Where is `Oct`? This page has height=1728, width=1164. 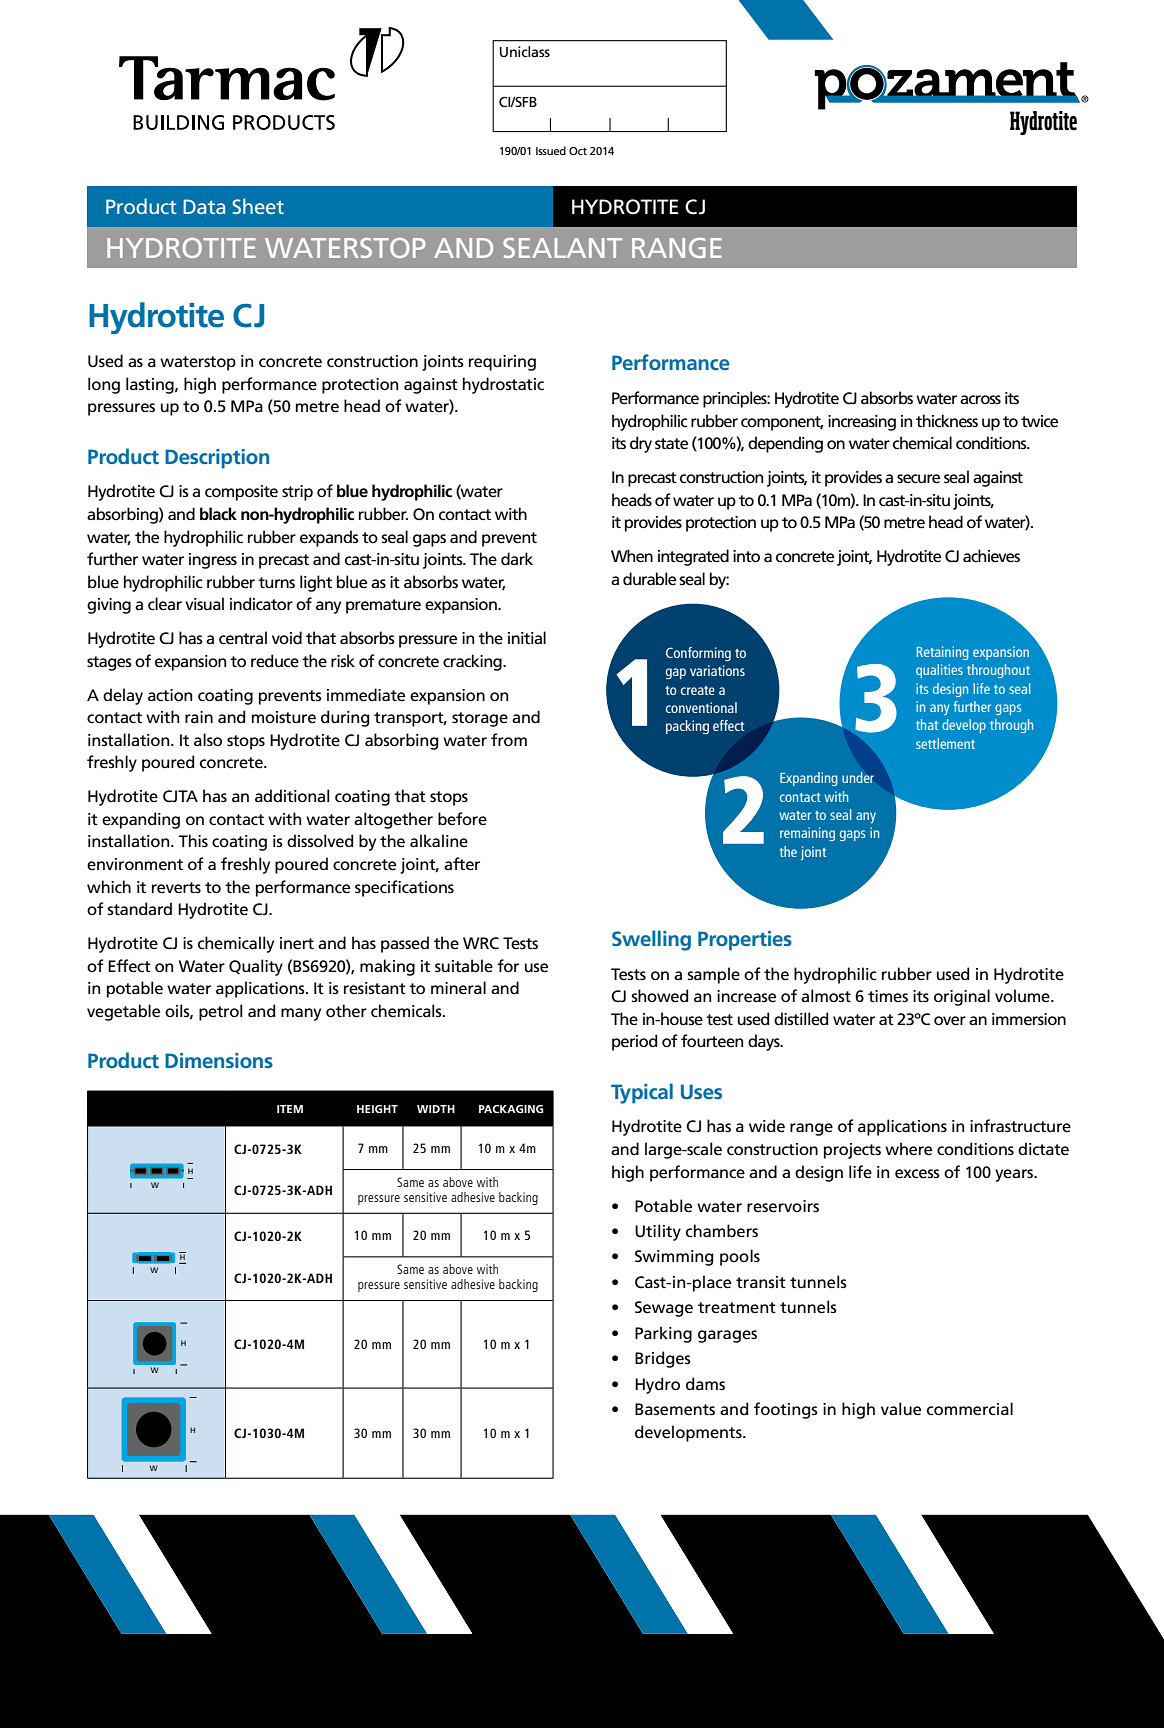 Oct is located at coordinates (578, 151).
